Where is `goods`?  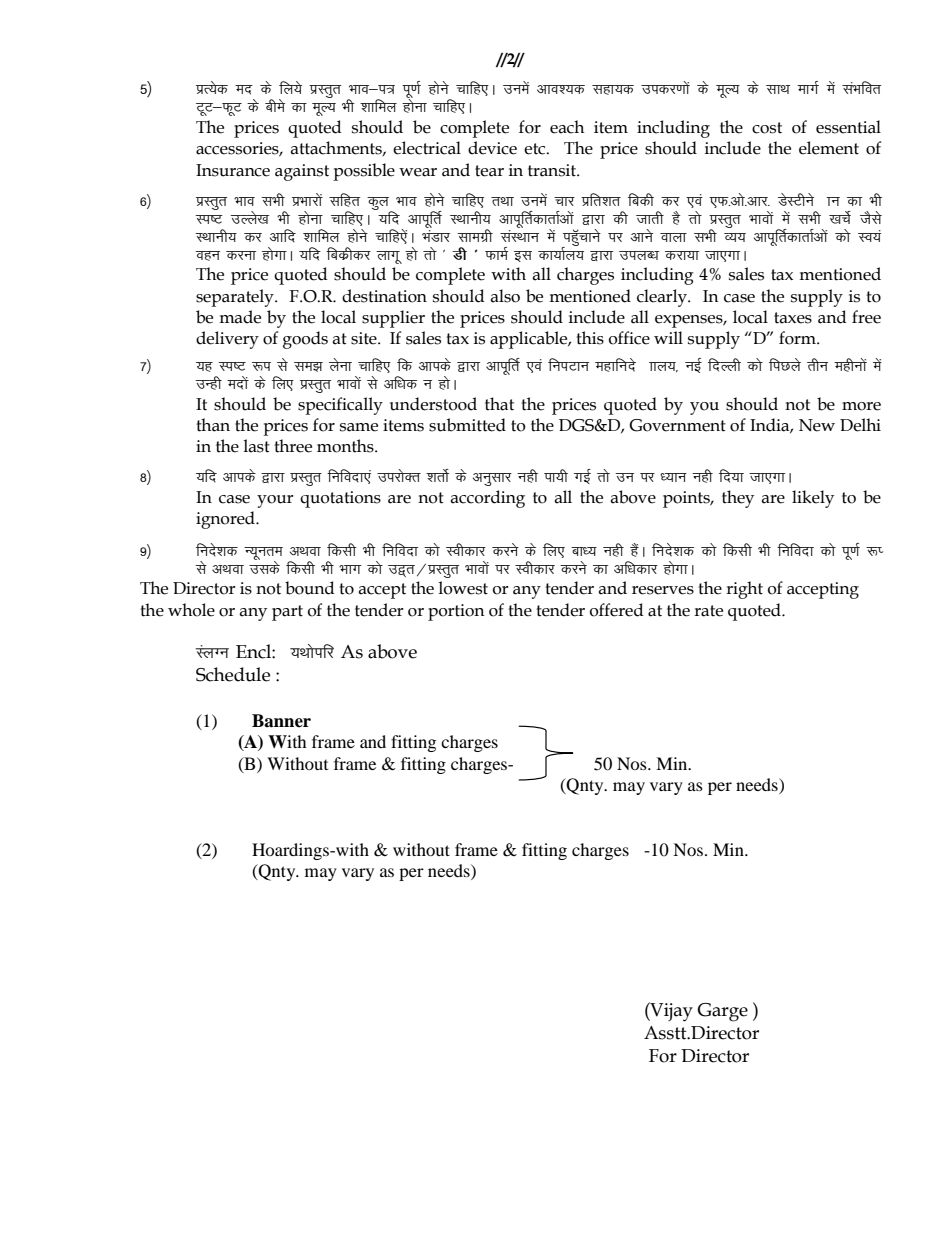
goods is located at coordinates (305, 340).
